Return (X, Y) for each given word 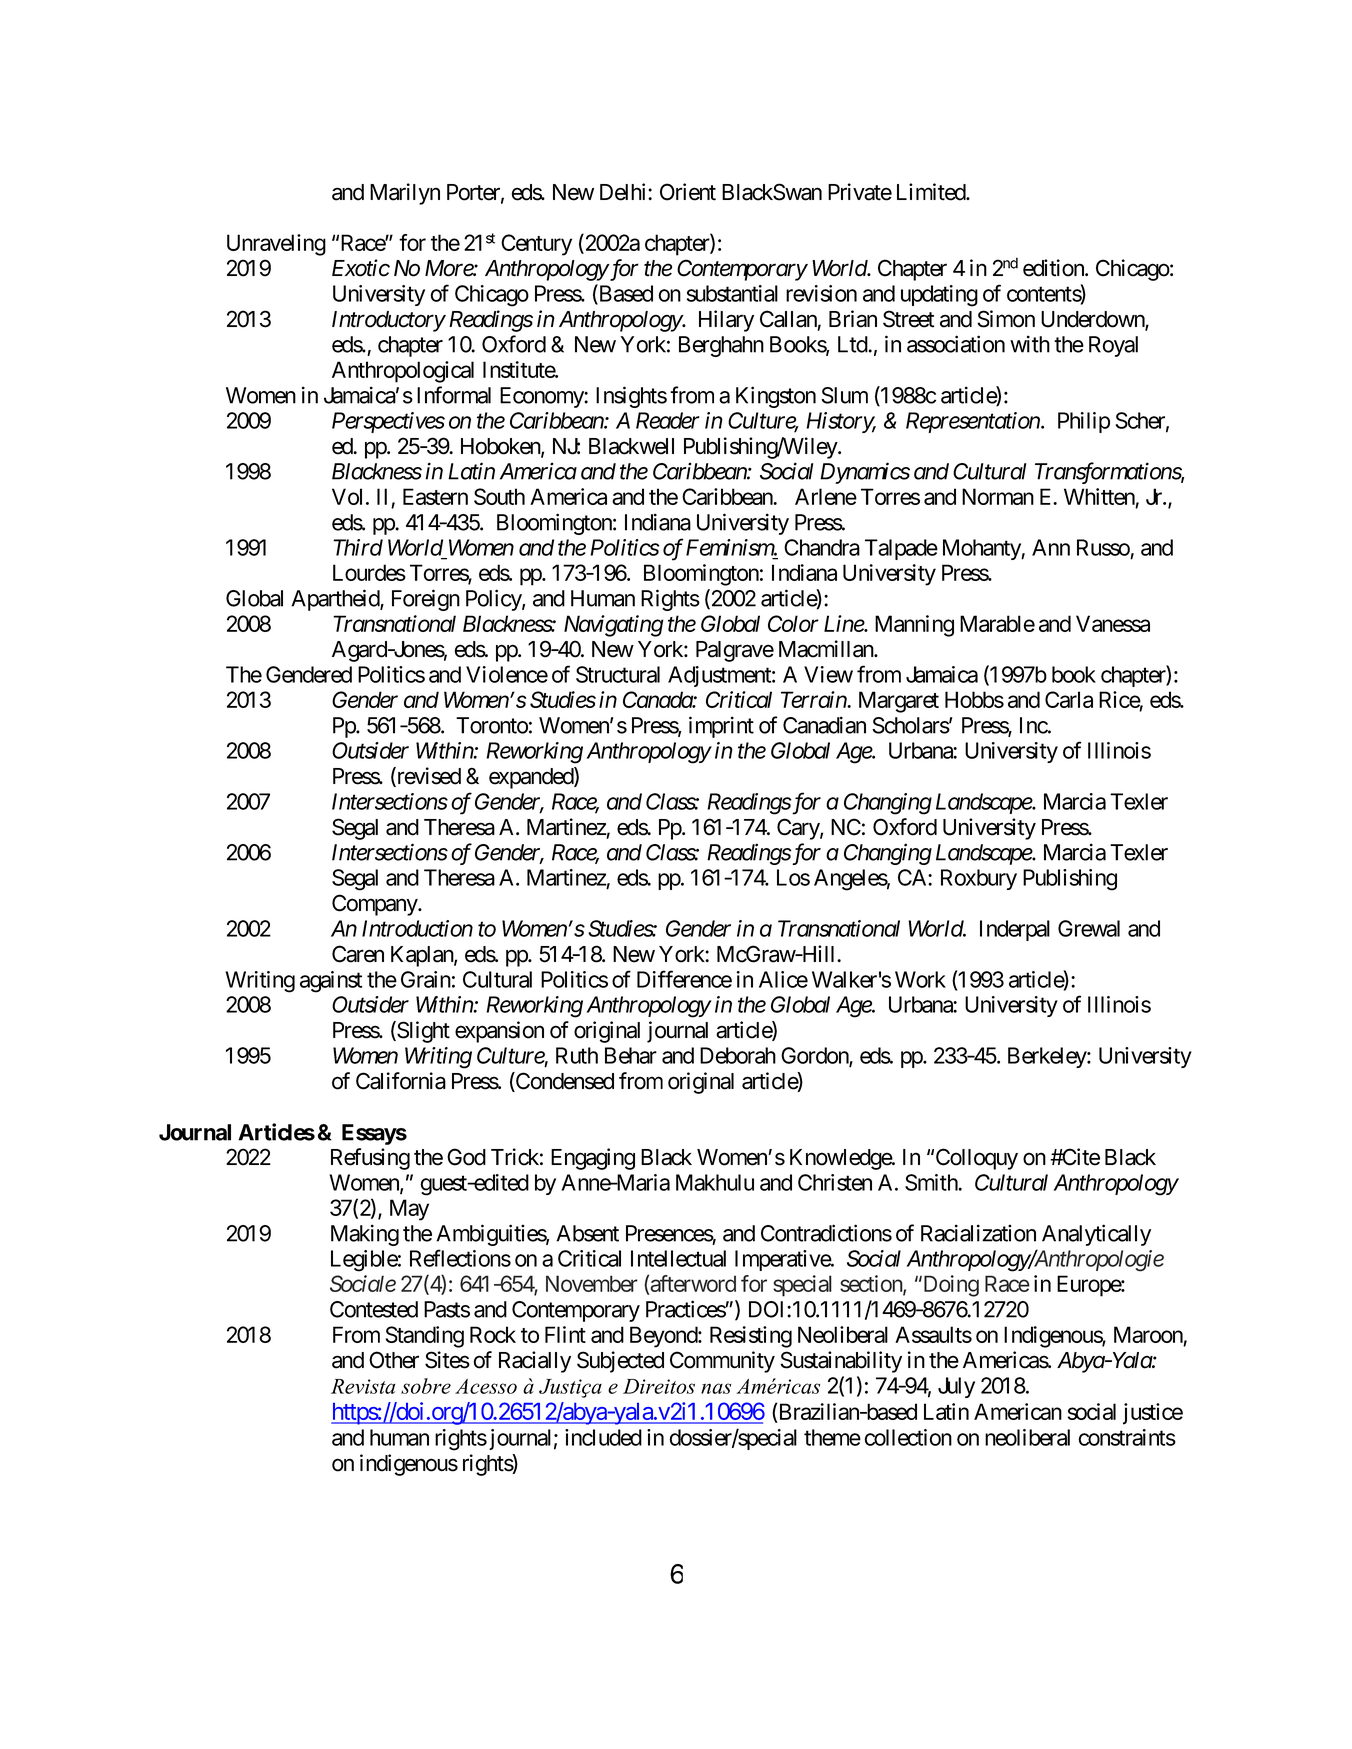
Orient (688, 192)
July (956, 1387)
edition (1054, 268)
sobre (426, 1386)
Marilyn (405, 194)
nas (716, 1388)
